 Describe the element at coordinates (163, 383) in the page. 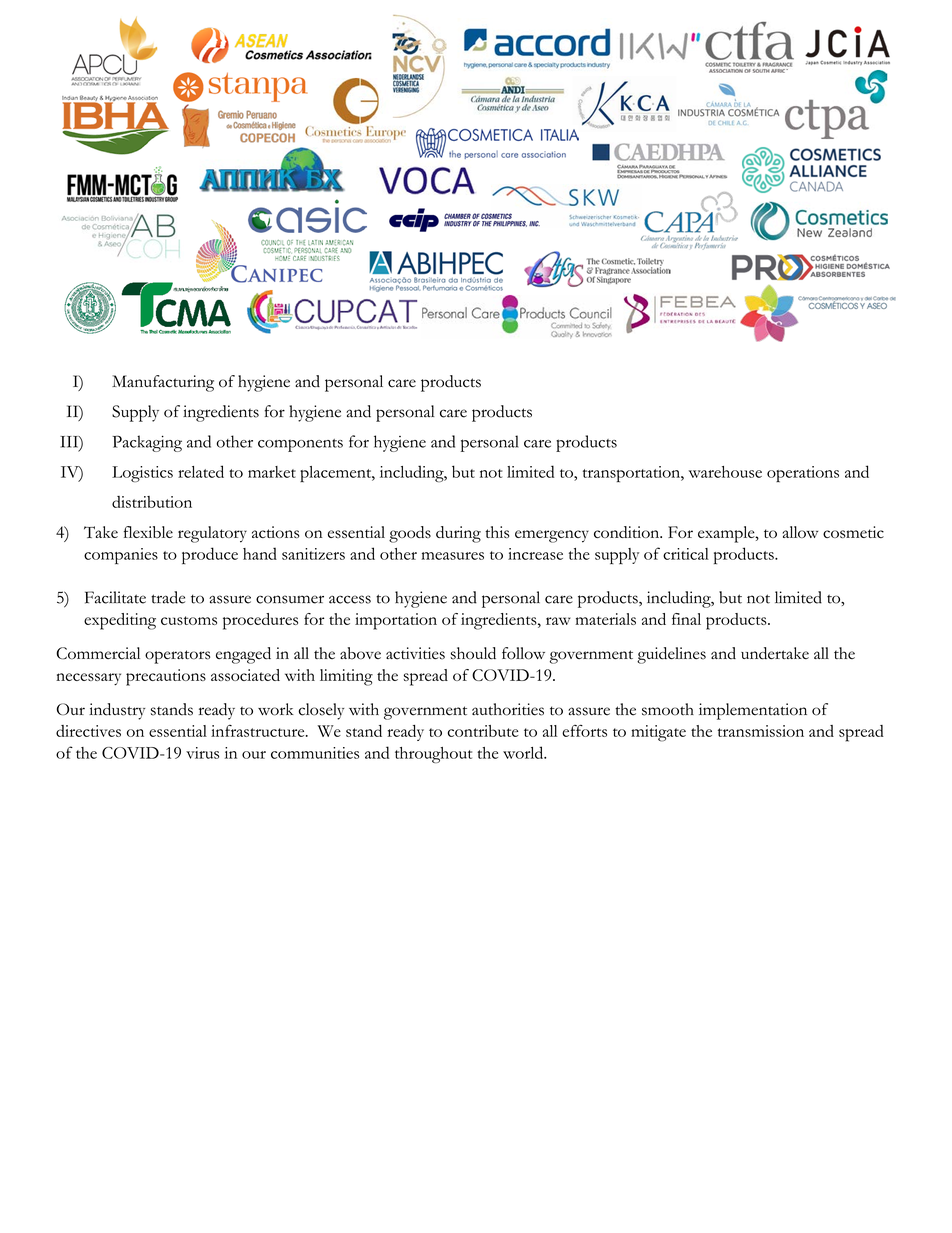

I see `Manufacturing` at that location.
